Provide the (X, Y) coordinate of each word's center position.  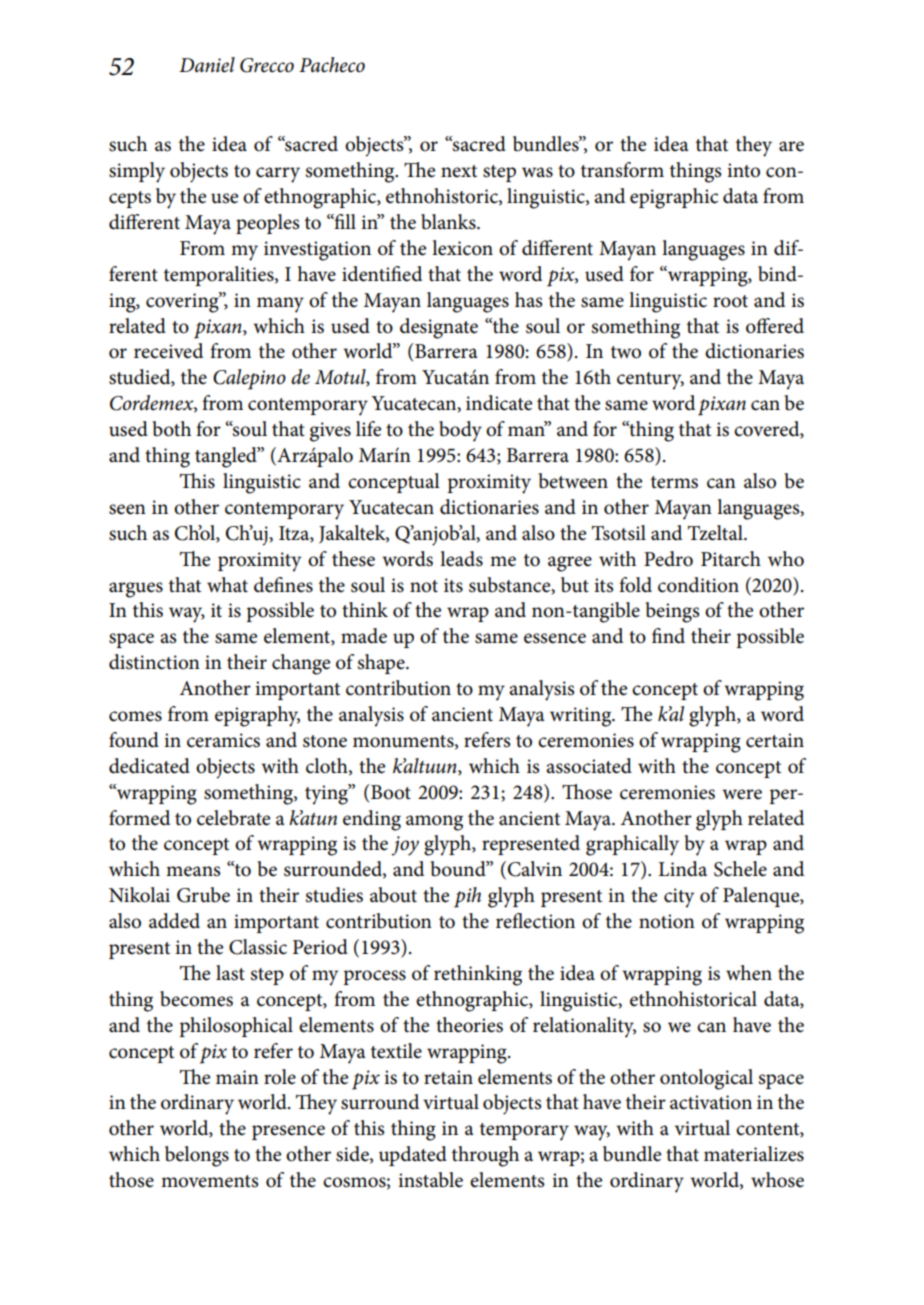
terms (674, 482)
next (459, 171)
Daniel (207, 65)
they (754, 146)
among (434, 823)
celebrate (233, 818)
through (485, 1156)
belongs (197, 1156)
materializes (754, 1154)
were (742, 794)
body (460, 431)
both (171, 429)
